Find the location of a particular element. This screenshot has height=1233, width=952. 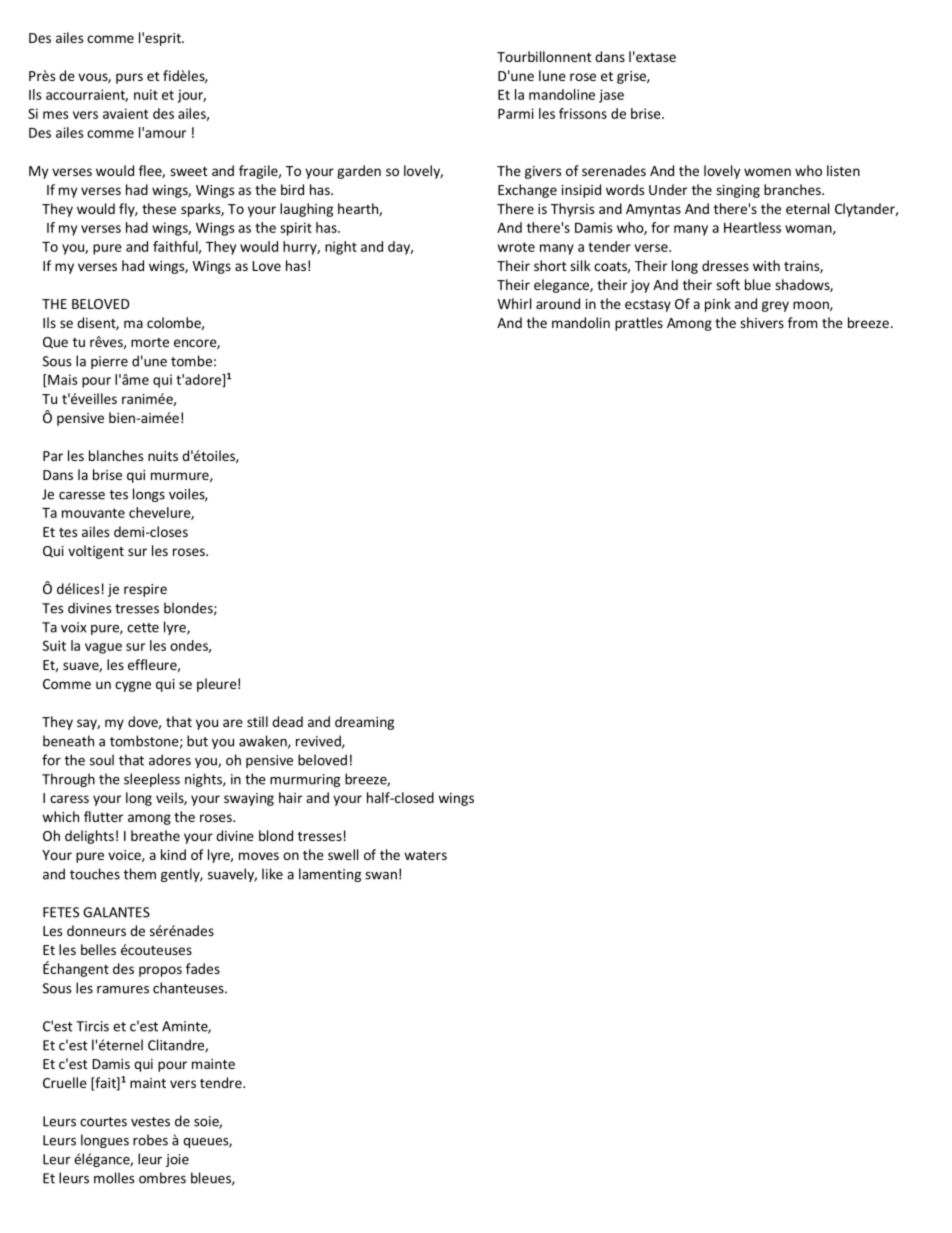

robes is located at coordinates (150, 1140).
